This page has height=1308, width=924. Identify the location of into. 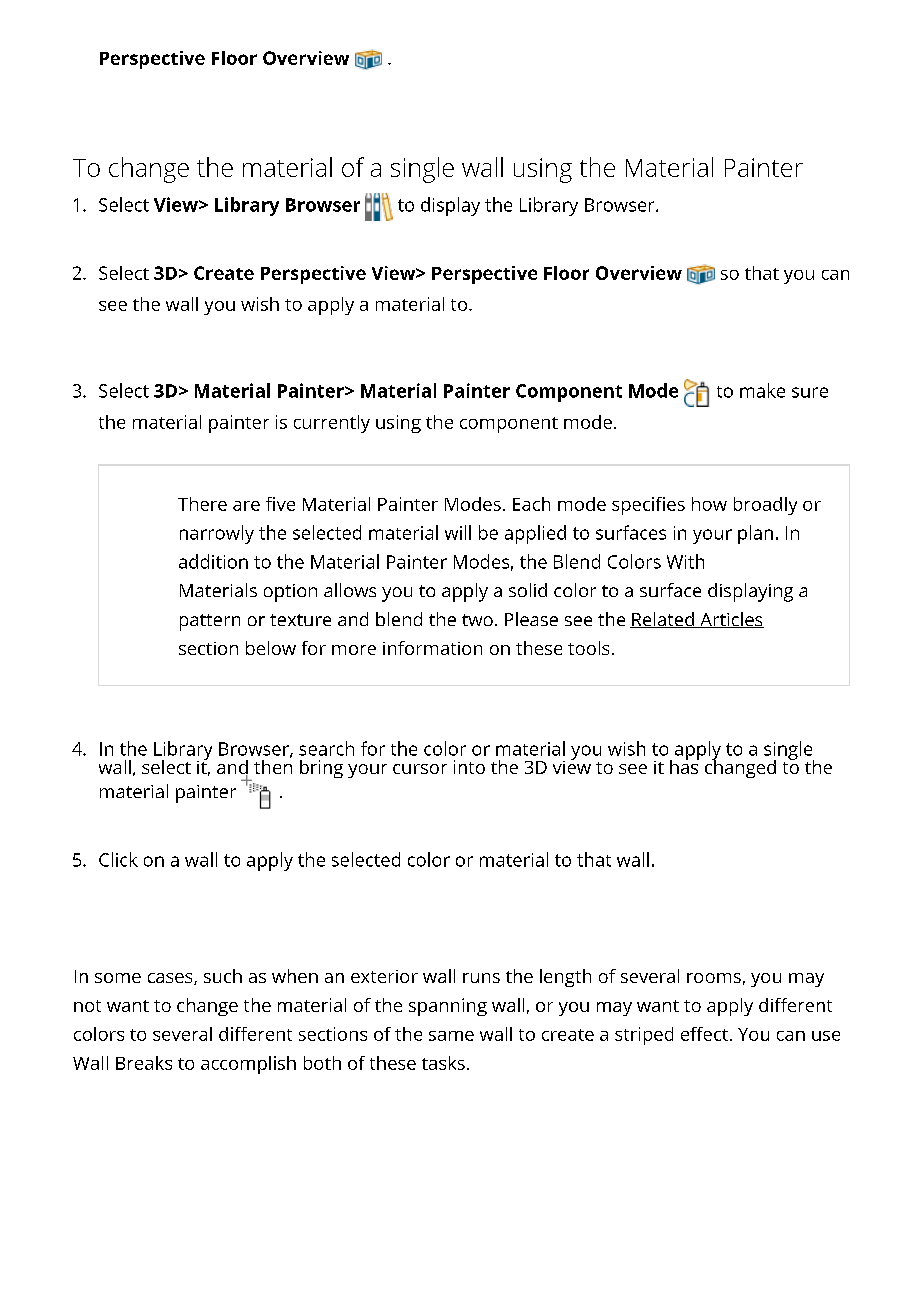
(469, 767).
